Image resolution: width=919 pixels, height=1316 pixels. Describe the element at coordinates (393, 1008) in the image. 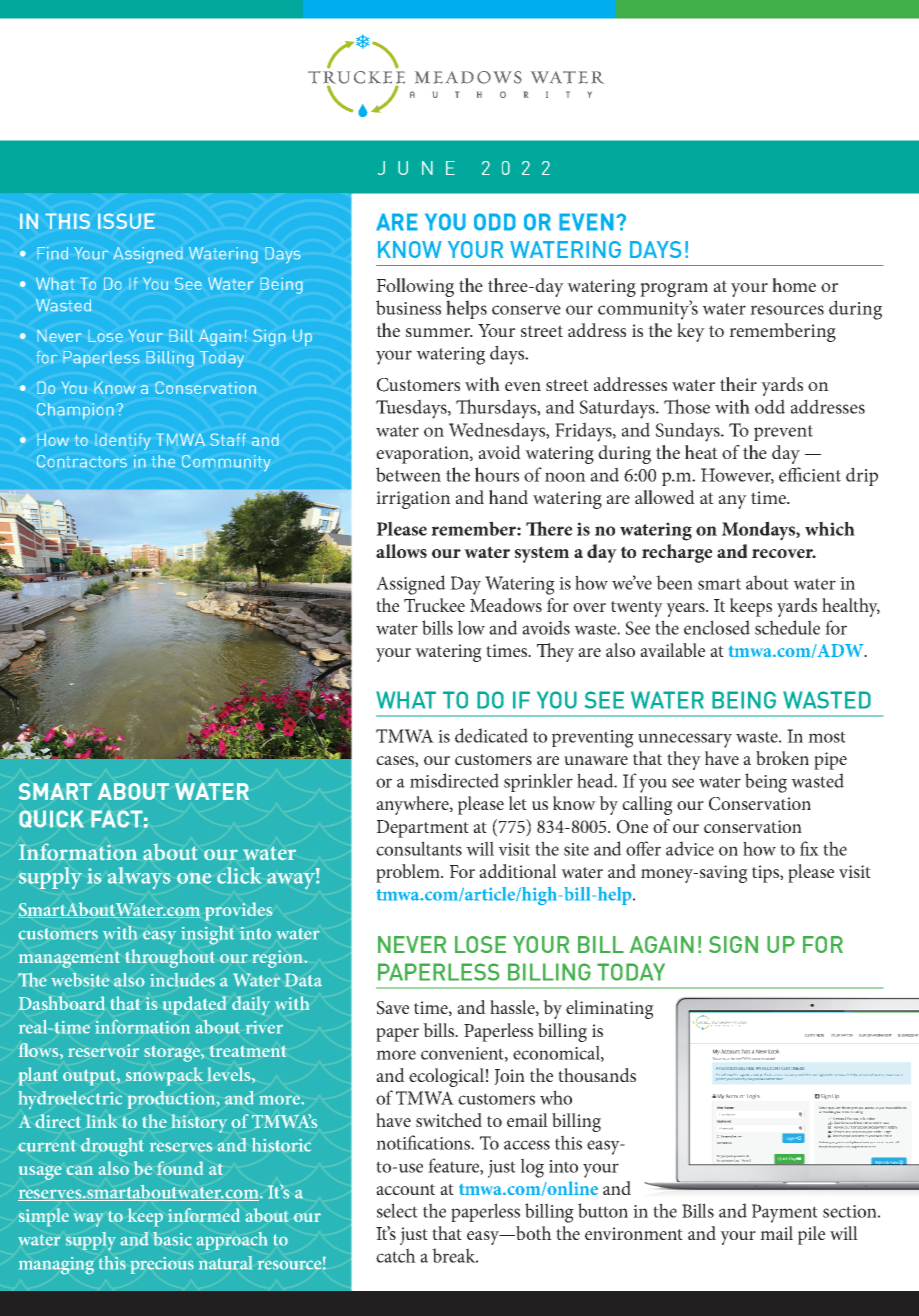

I see `Save` at that location.
